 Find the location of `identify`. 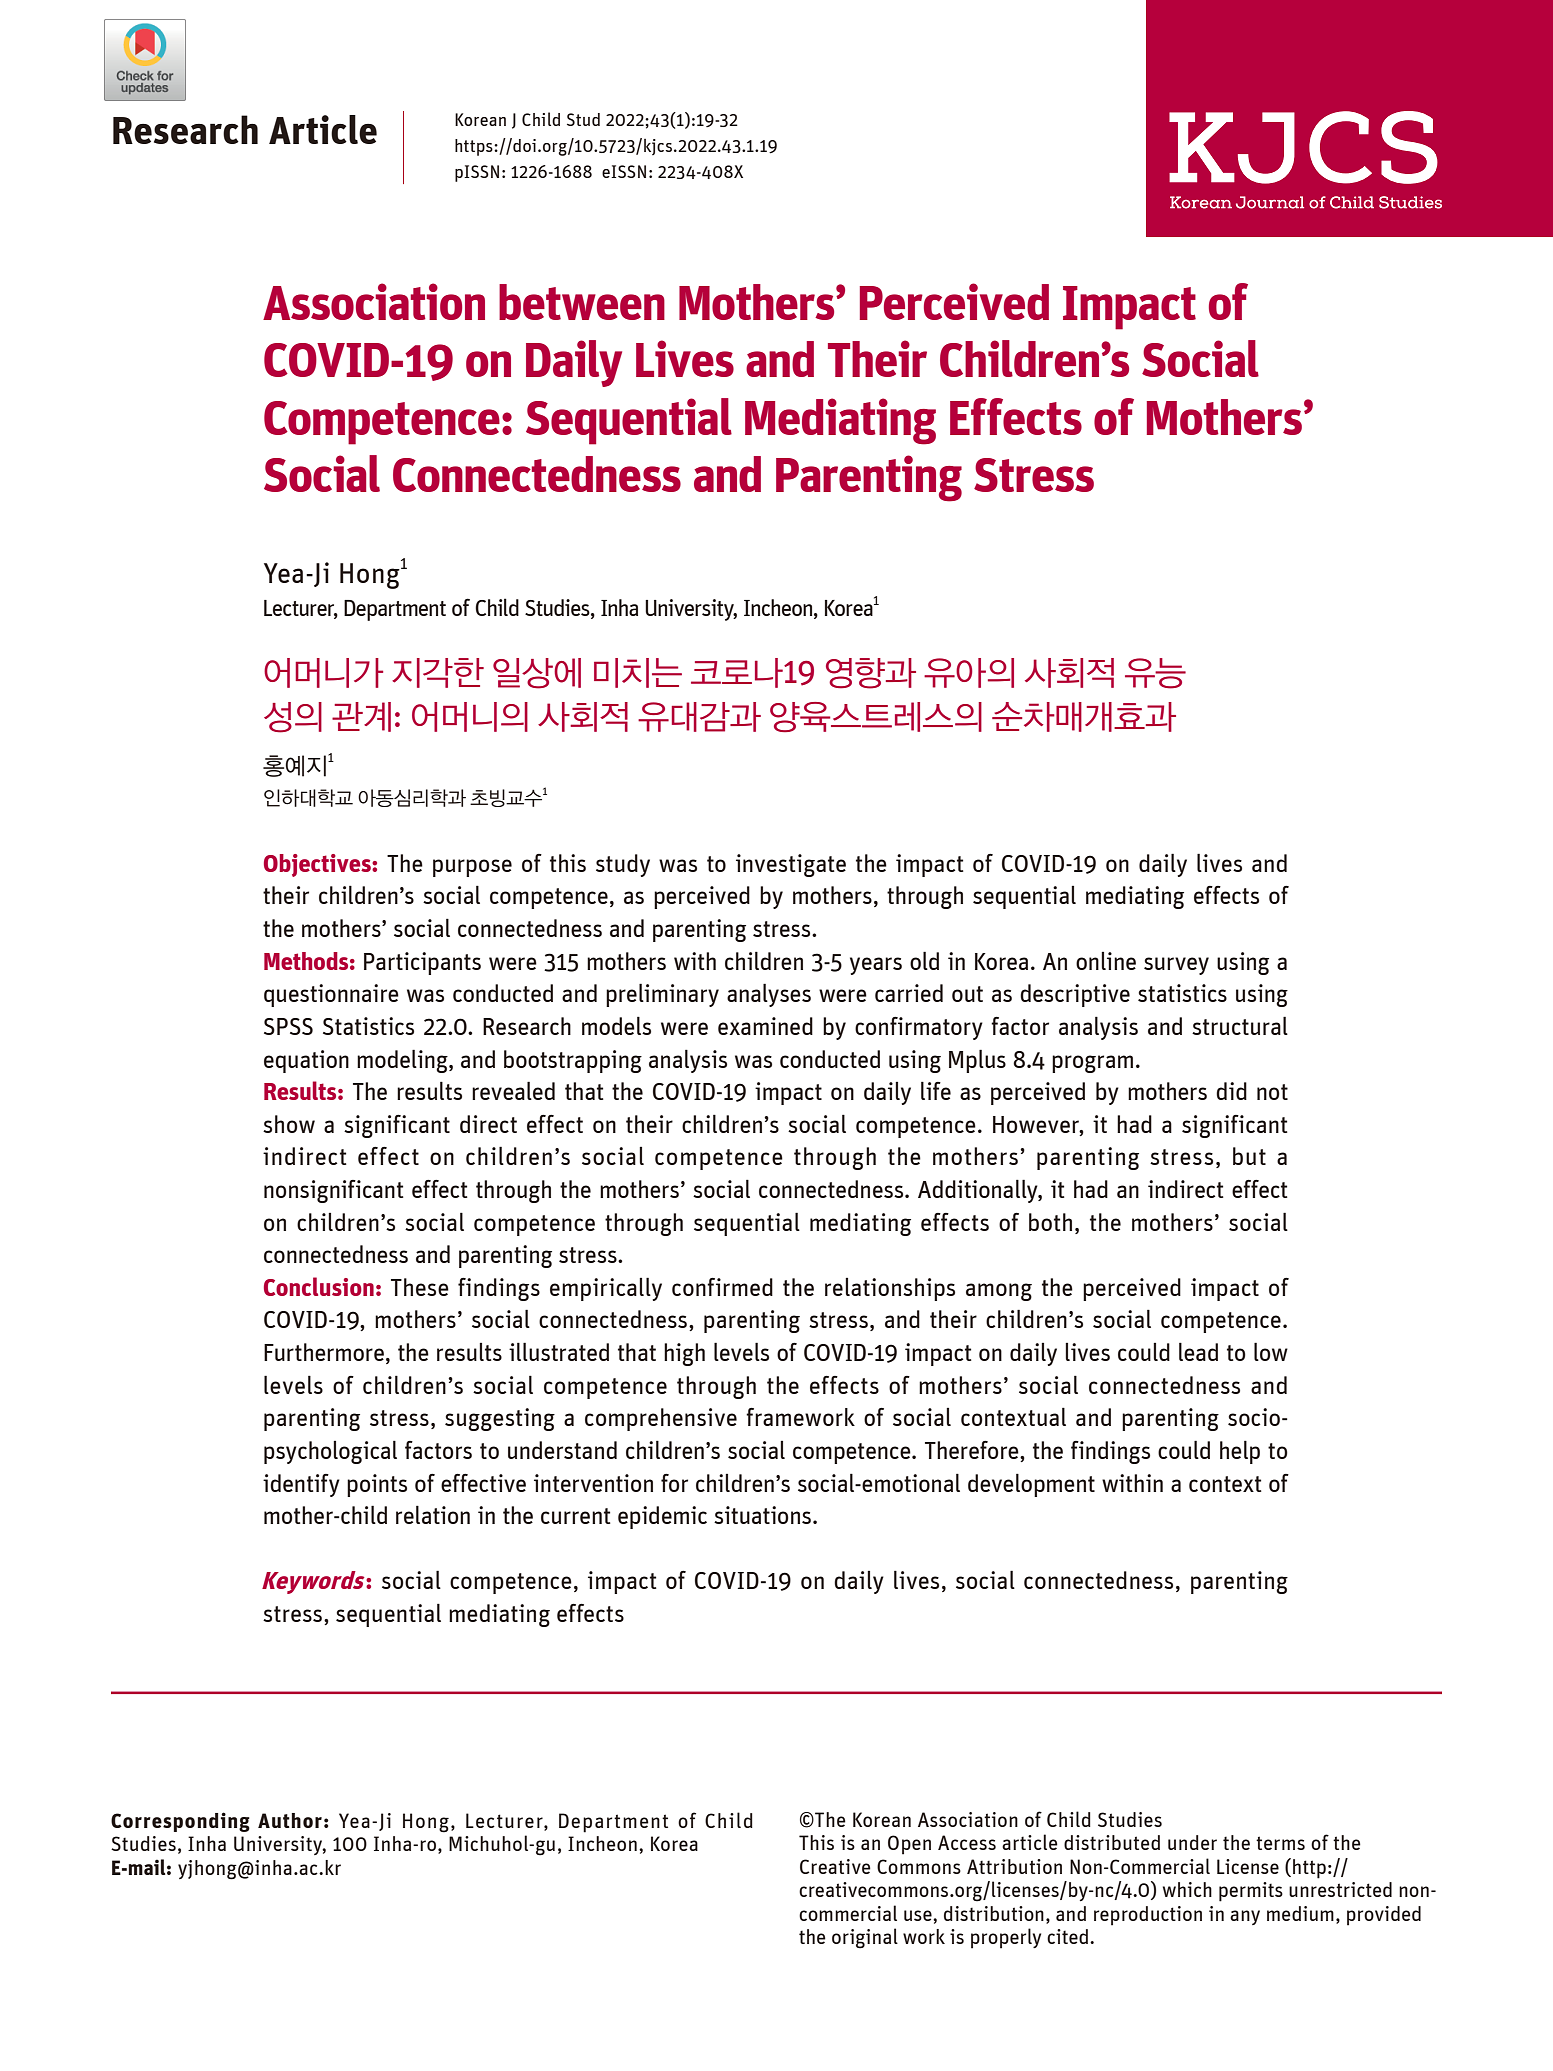

identify is located at coordinates (301, 1485).
